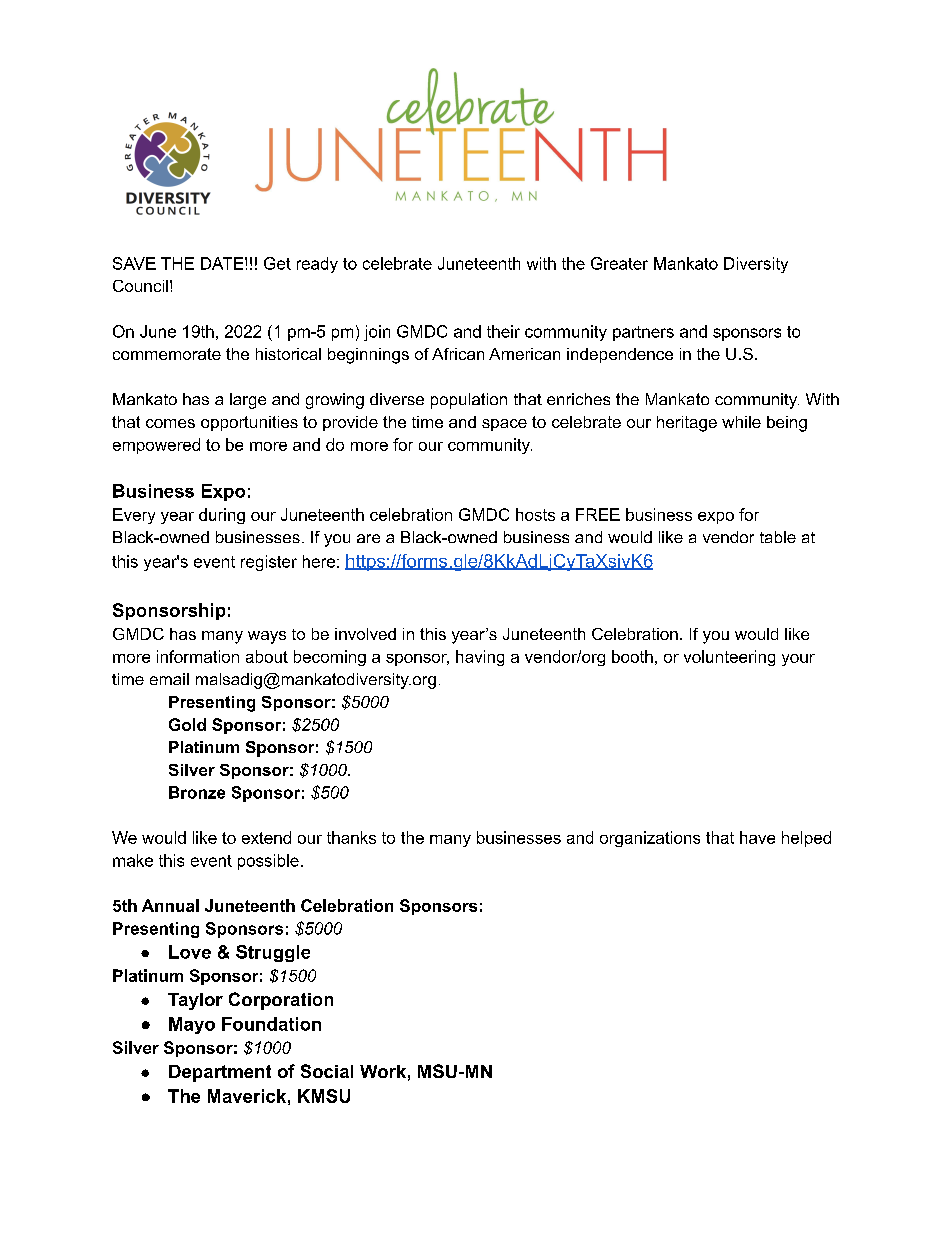  What do you see at coordinates (383, 1071) in the screenshot?
I see `Work` at bounding box center [383, 1071].
